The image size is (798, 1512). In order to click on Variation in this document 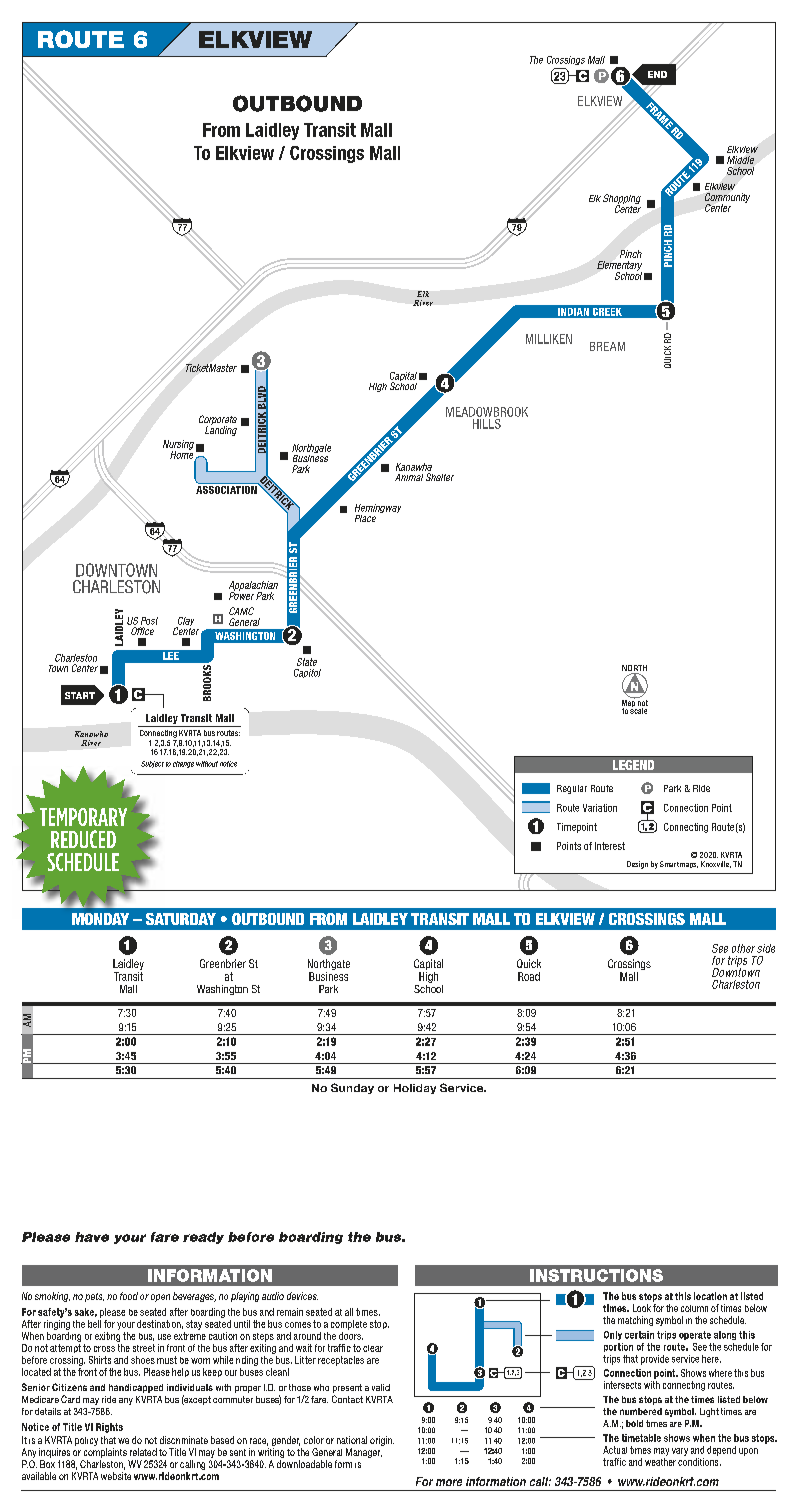, I will do `click(600, 808)`.
